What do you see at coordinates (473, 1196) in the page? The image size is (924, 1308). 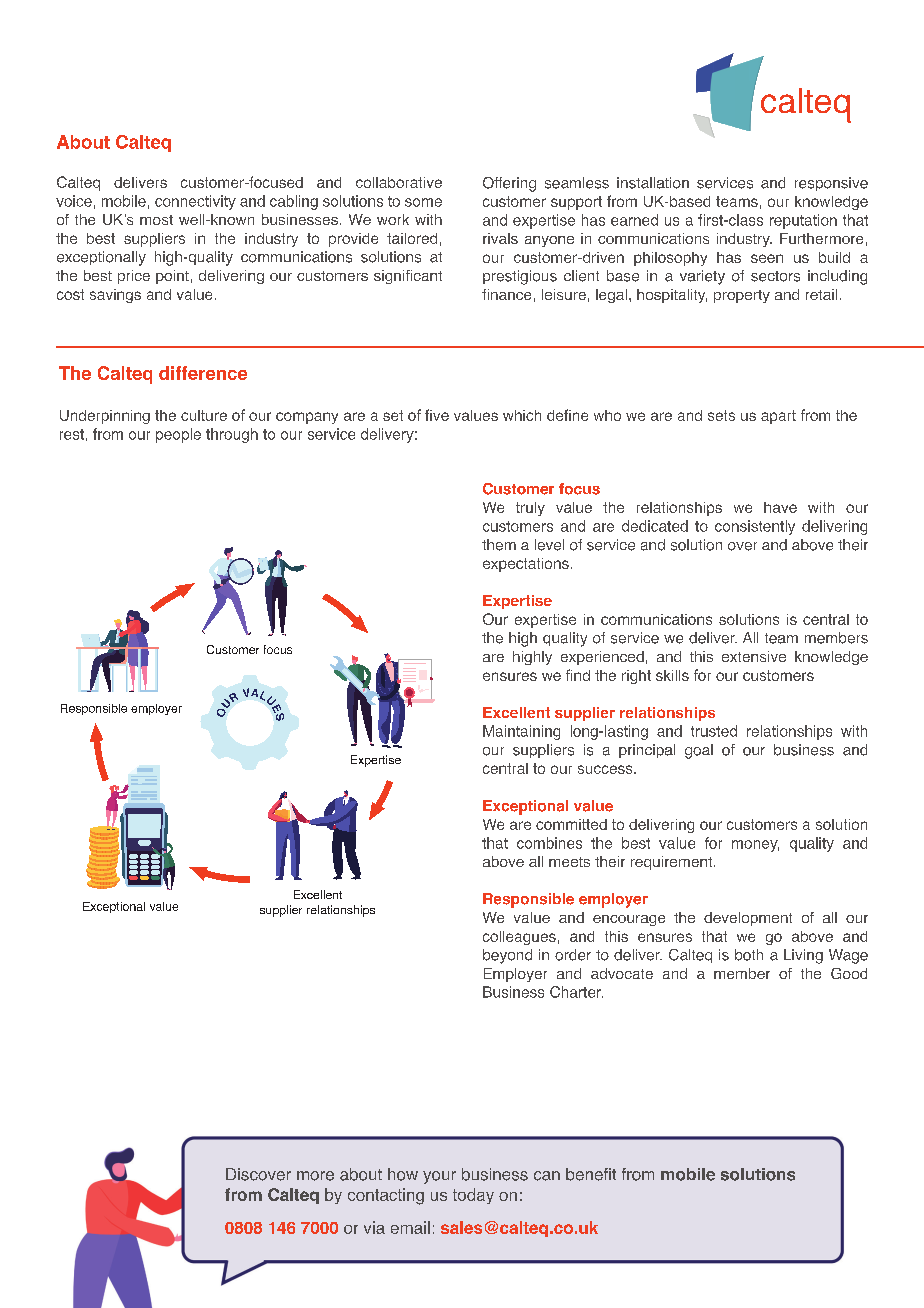 I see `today` at bounding box center [473, 1196].
